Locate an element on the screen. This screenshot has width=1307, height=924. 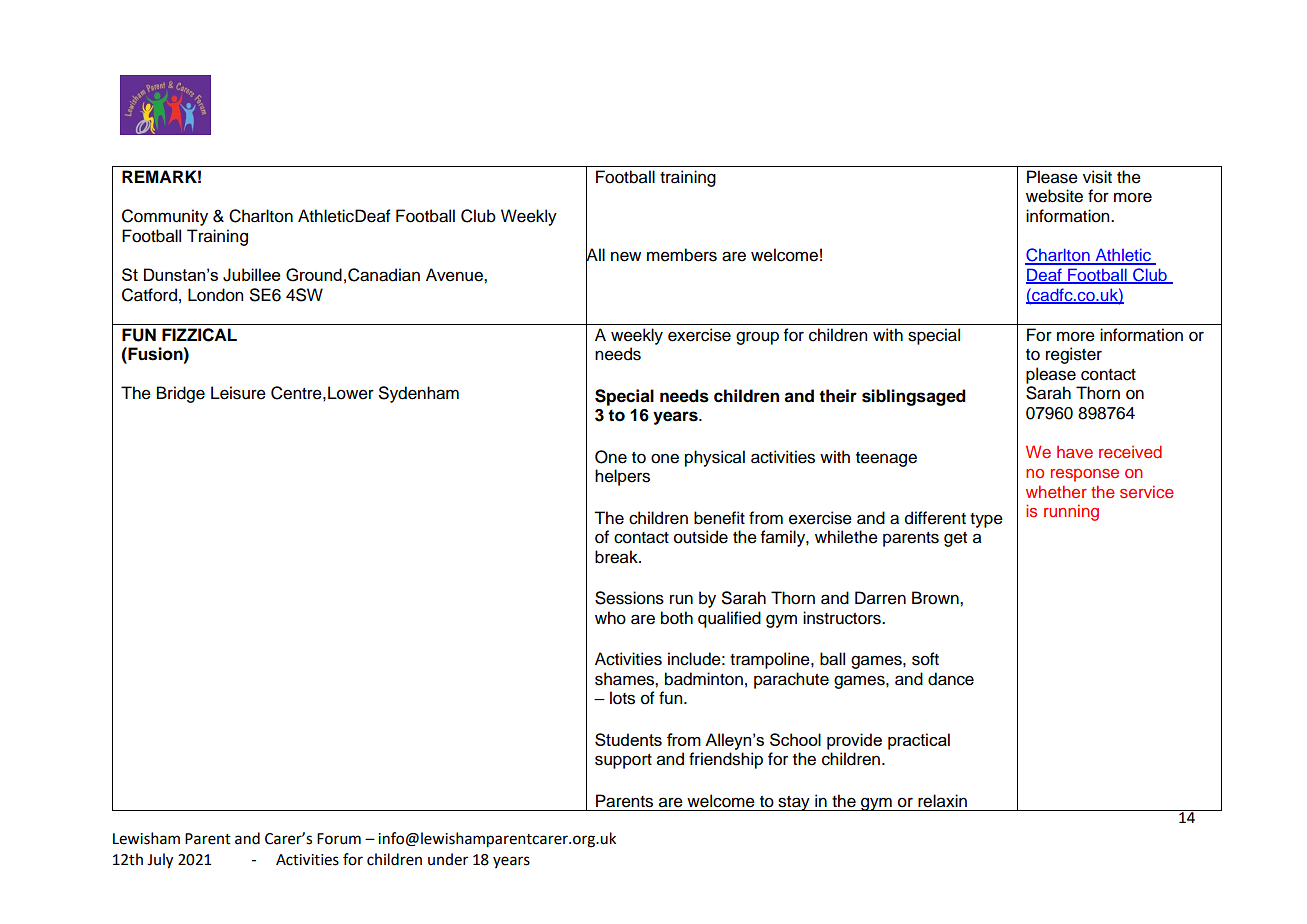
Community is located at coordinates (165, 217).
